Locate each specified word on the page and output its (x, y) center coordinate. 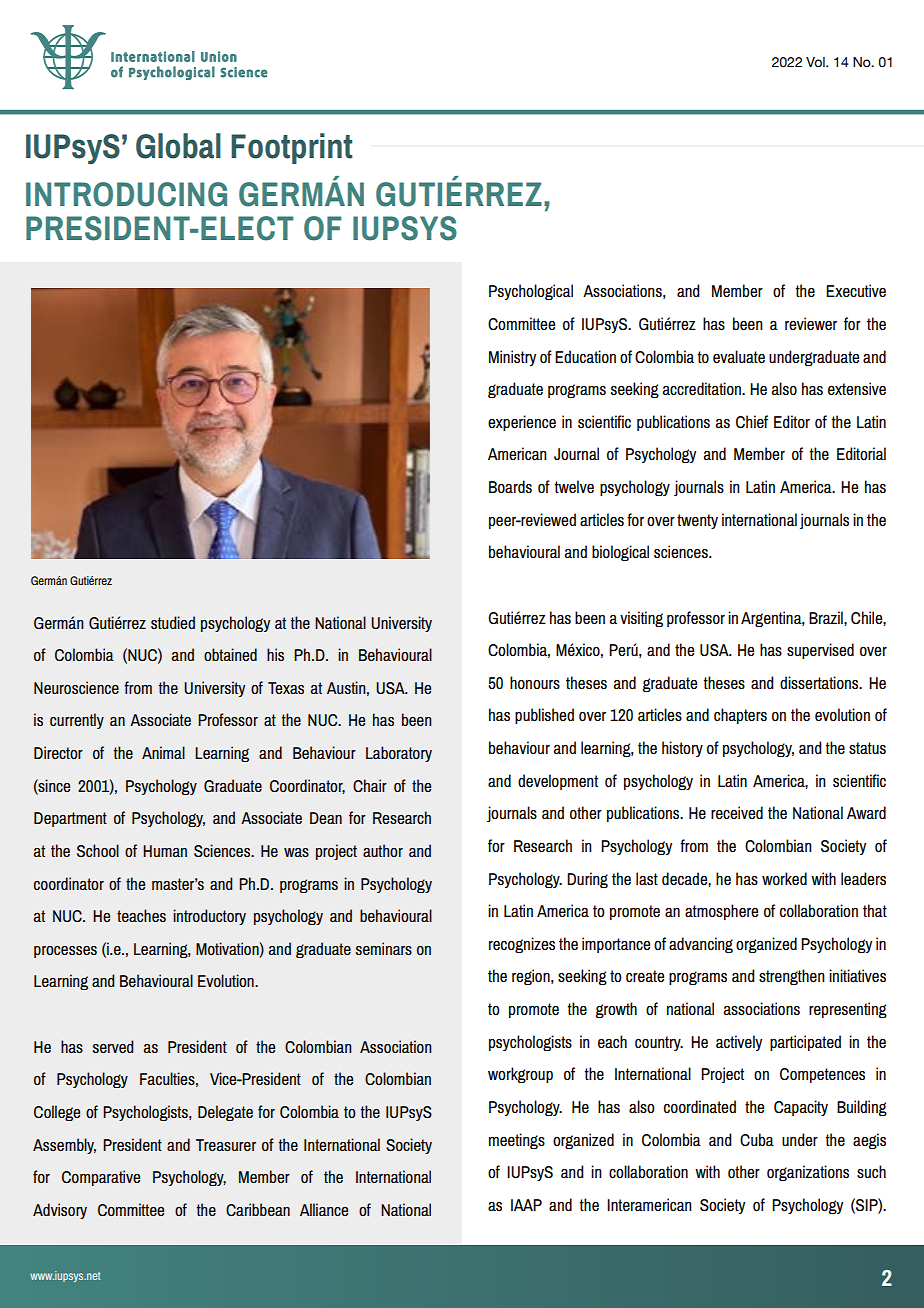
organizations (808, 1173)
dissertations (820, 683)
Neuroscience (76, 687)
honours (535, 683)
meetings (517, 1141)
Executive (856, 291)
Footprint (291, 148)
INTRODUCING (126, 194)
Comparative (101, 1178)
